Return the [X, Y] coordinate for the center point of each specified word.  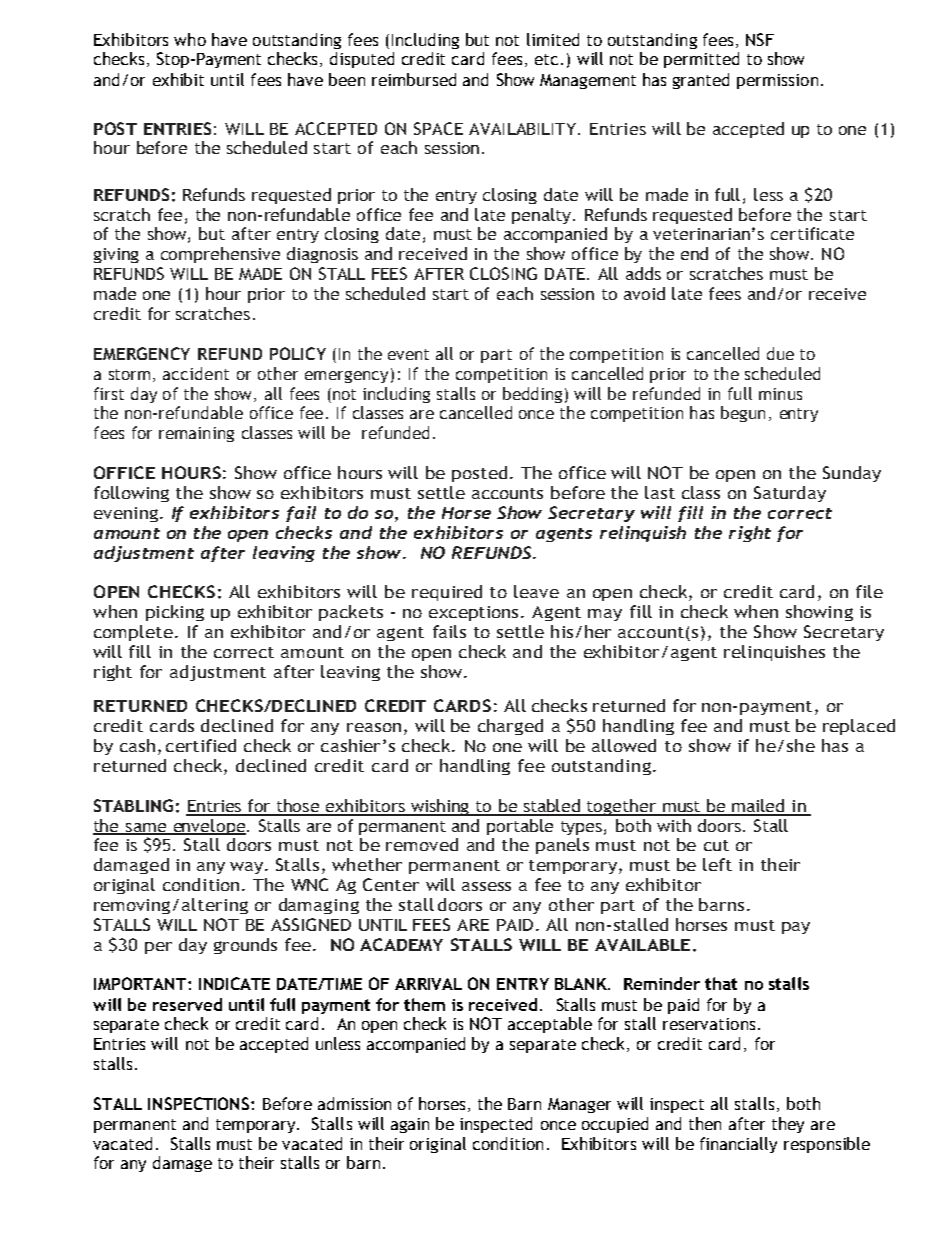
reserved [187, 1004]
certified [201, 745]
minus [780, 394]
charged [510, 727]
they [788, 1125]
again [410, 1125]
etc [546, 59]
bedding [532, 395]
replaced [859, 727]
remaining [196, 434]
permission [777, 81]
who [190, 39]
